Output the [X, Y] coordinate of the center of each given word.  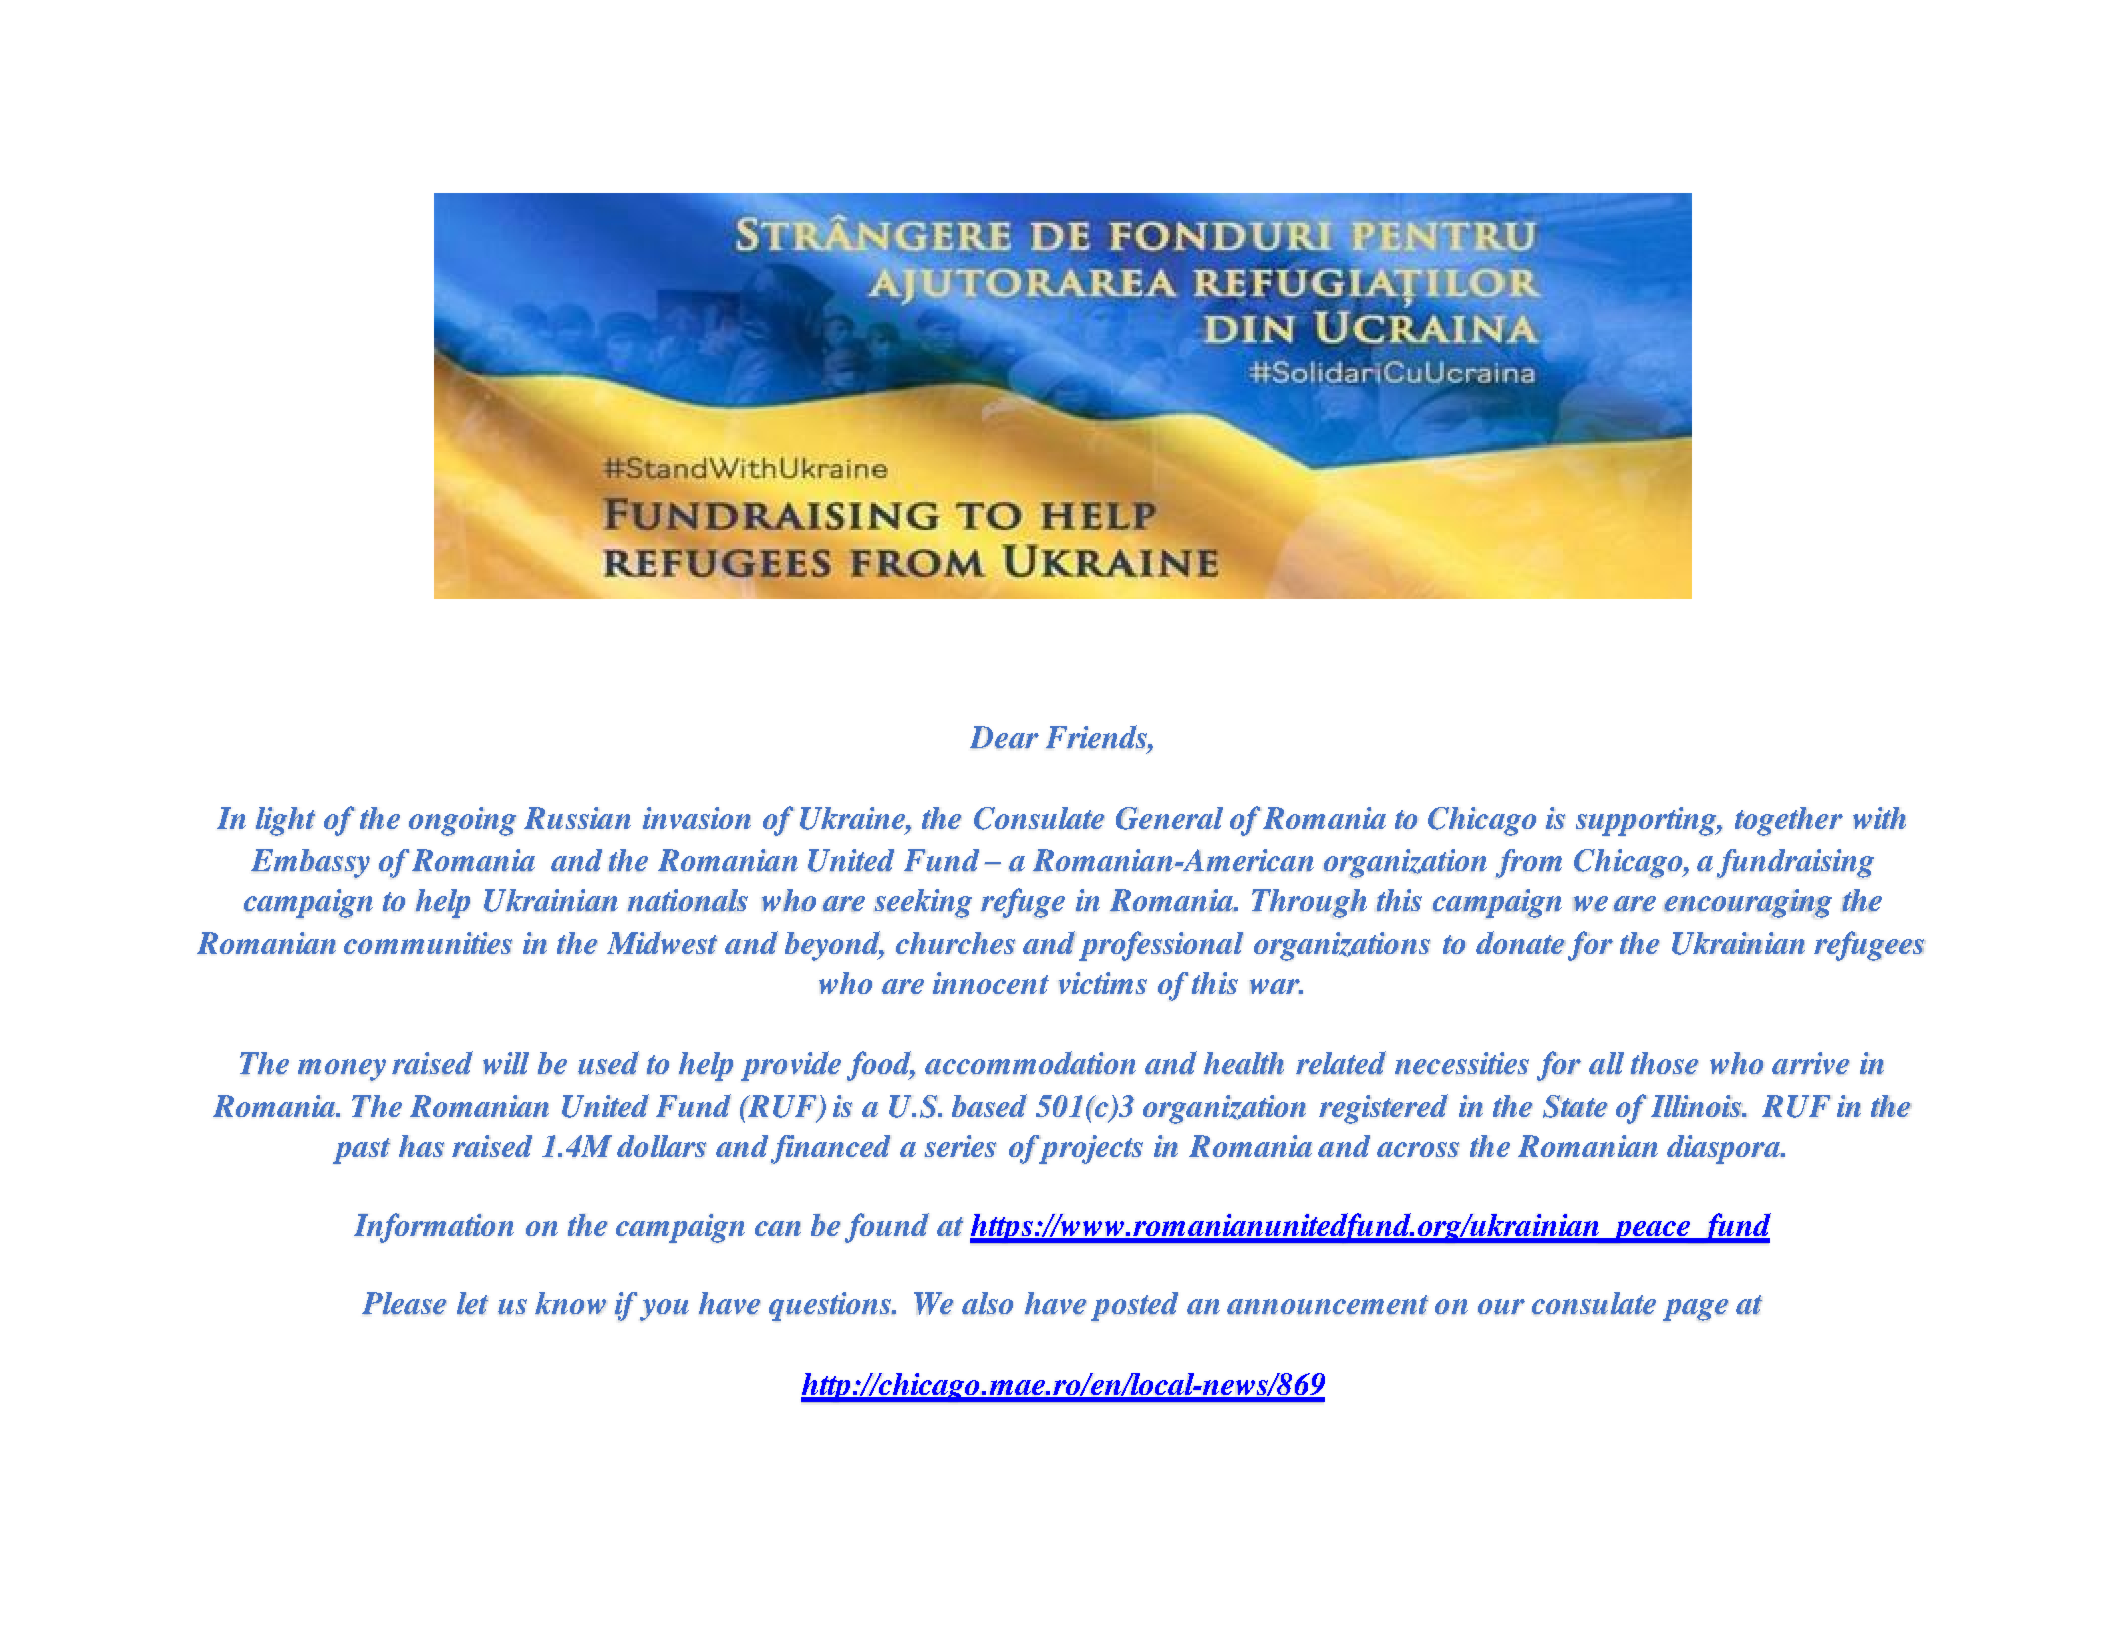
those [1665, 1063]
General [1169, 818]
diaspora [1724, 1149]
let [472, 1303]
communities [428, 943]
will [506, 1063]
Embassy [310, 863]
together [1789, 821]
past [361, 1151]
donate [1521, 942]
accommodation [1030, 1063]
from [1529, 863]
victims [1103, 983]
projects [1090, 1149]
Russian [577, 818]
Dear [1004, 737]
